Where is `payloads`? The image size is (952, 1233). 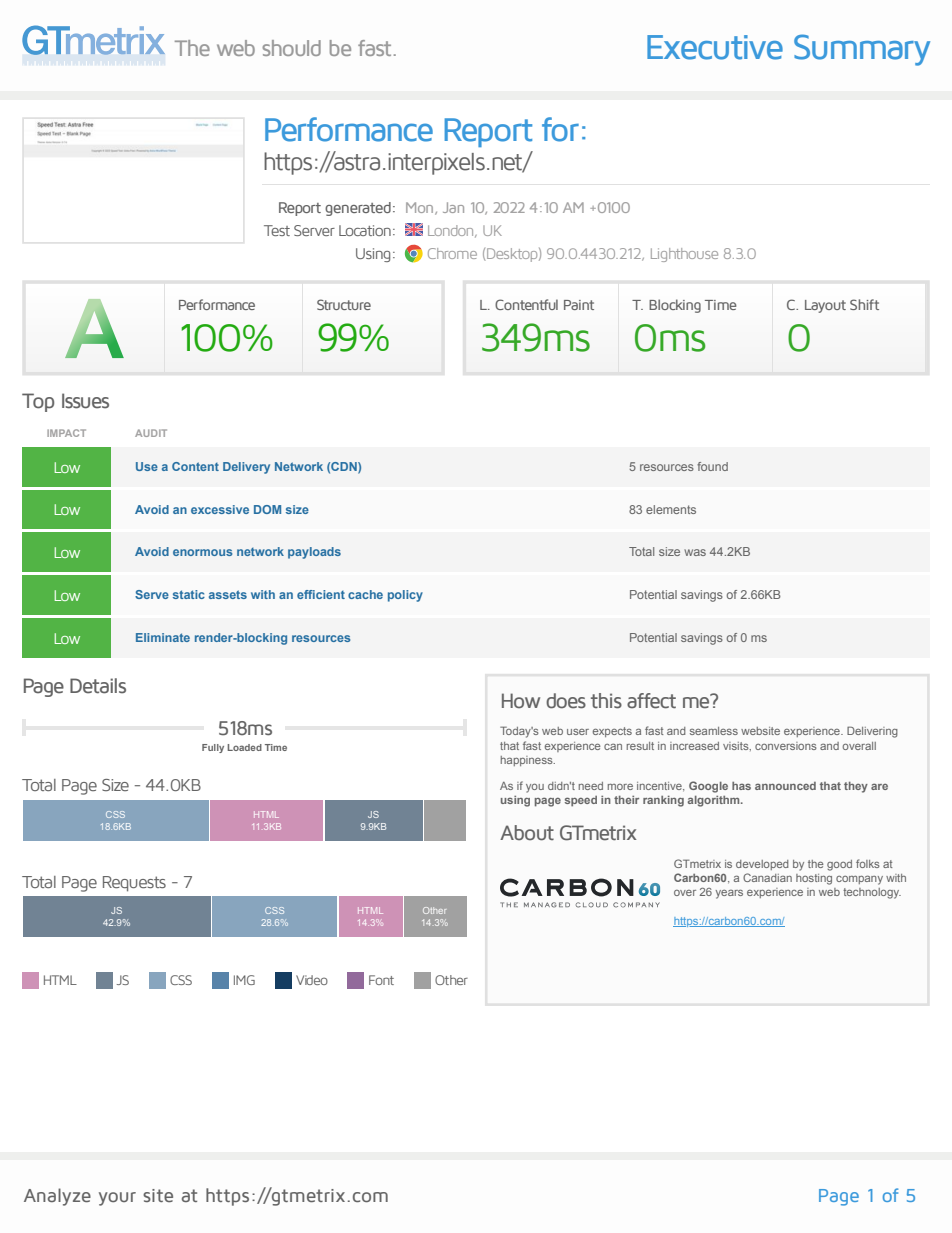
payloads is located at coordinates (314, 553).
